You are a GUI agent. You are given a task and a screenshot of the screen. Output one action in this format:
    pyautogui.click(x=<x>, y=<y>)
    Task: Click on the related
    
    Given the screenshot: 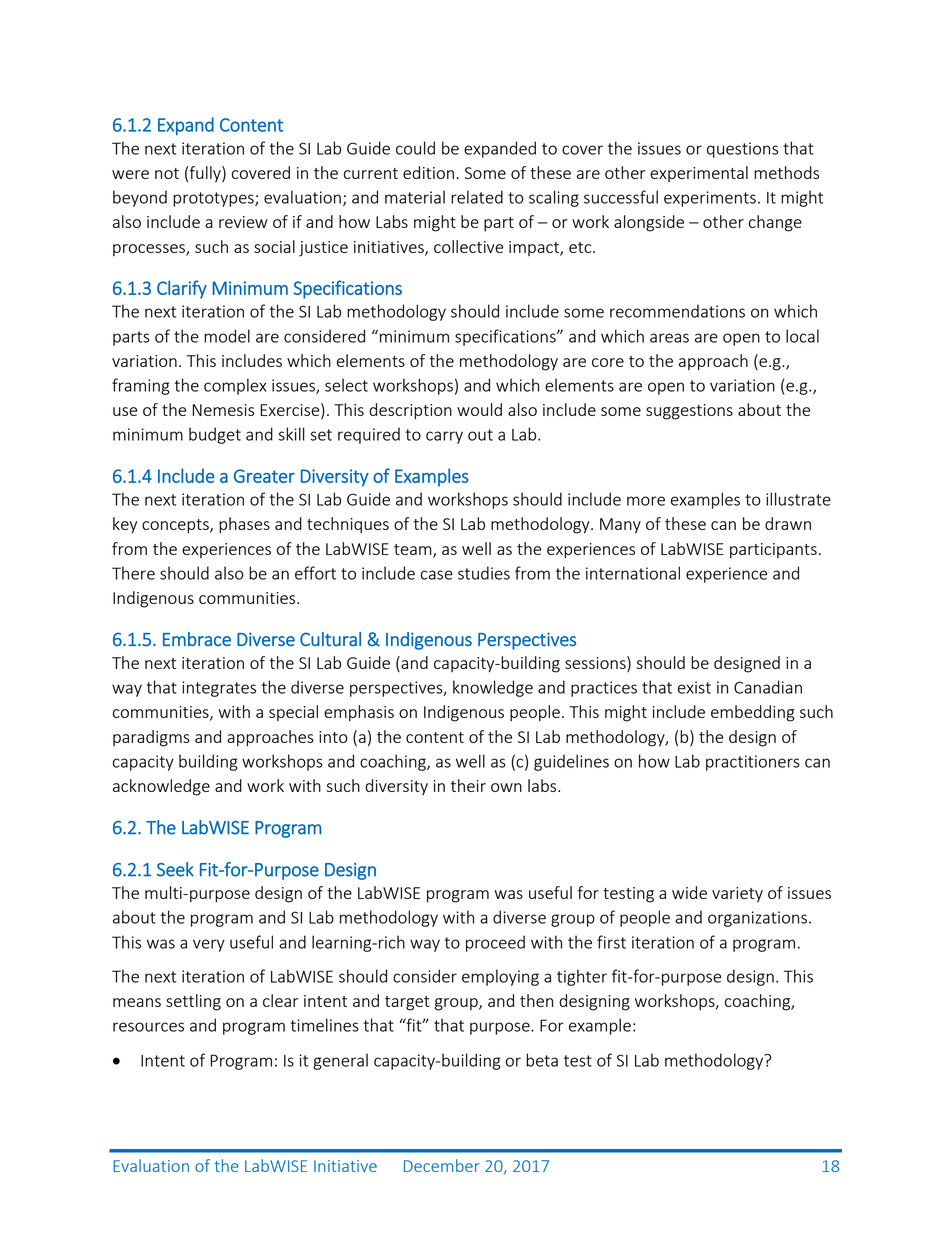 What is the action you would take?
    pyautogui.click(x=477, y=197)
